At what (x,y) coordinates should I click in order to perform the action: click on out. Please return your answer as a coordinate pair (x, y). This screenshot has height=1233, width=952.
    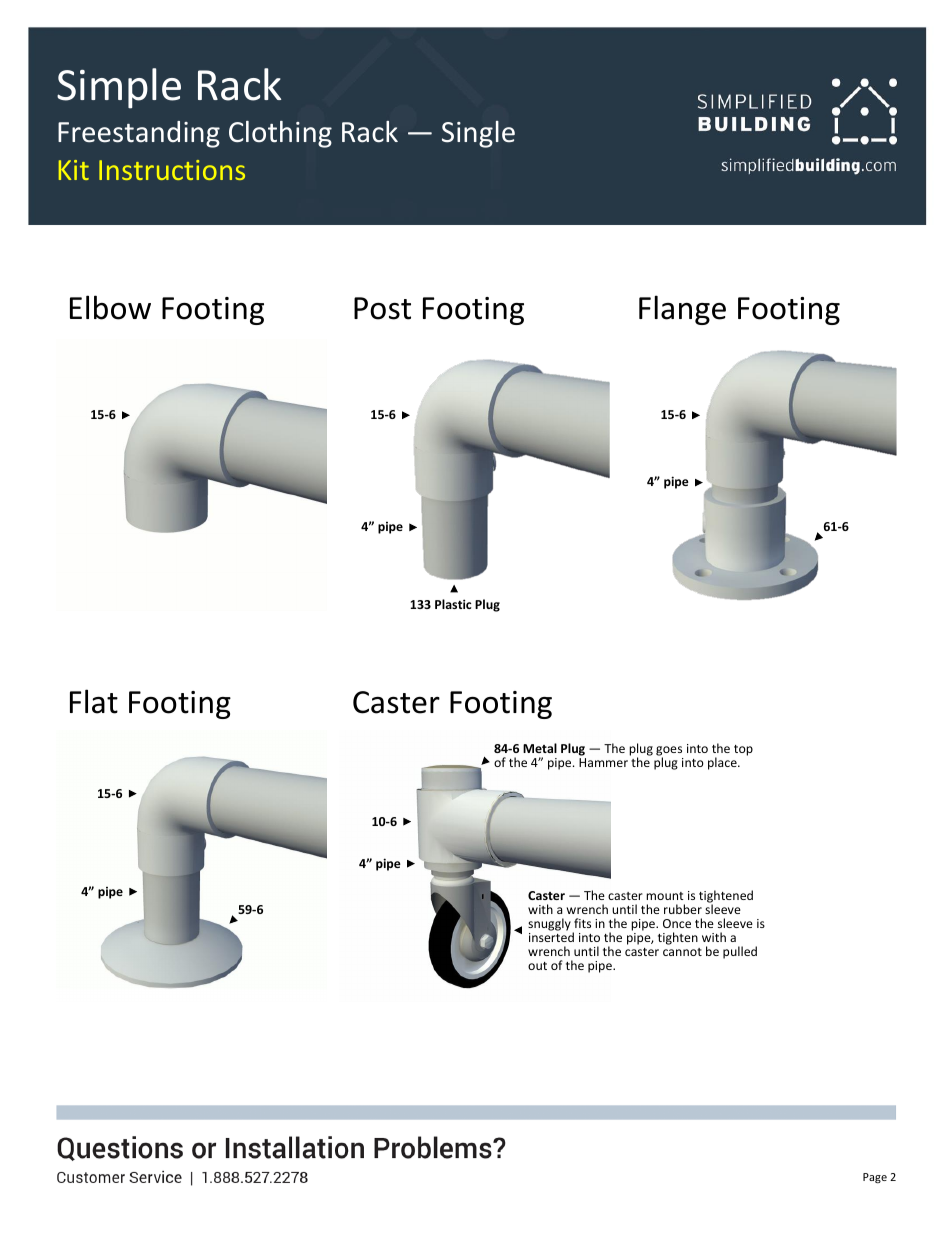
    Looking at the image, I should click on (537, 966).
